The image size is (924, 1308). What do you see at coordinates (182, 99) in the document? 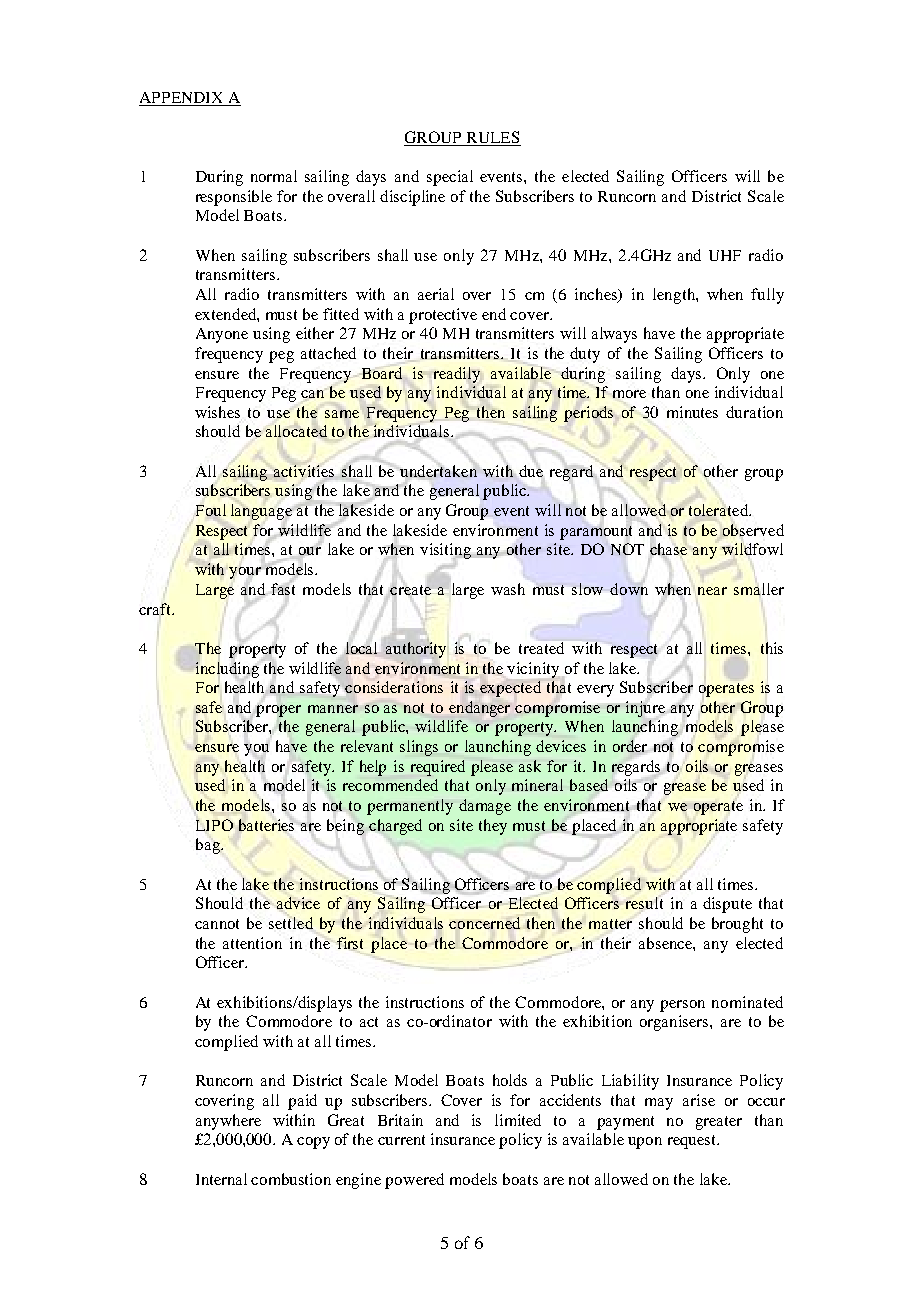
I see `APPENDIX` at bounding box center [182, 99].
